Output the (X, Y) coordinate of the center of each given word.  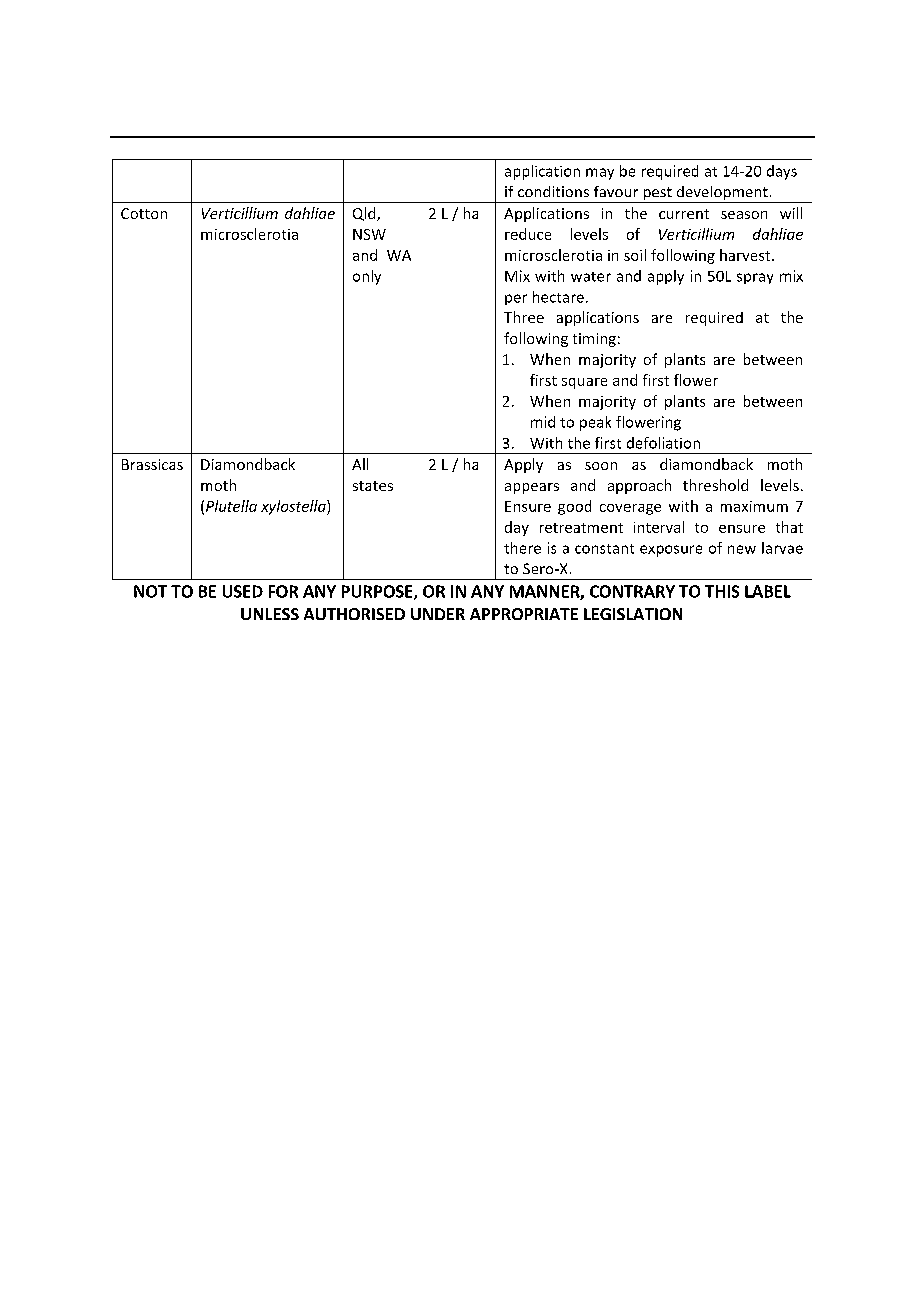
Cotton (144, 213)
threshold (715, 485)
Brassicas (152, 464)
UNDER (438, 614)
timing (594, 340)
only (367, 277)
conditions (553, 191)
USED (243, 591)
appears (532, 488)
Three (524, 317)
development (722, 194)
